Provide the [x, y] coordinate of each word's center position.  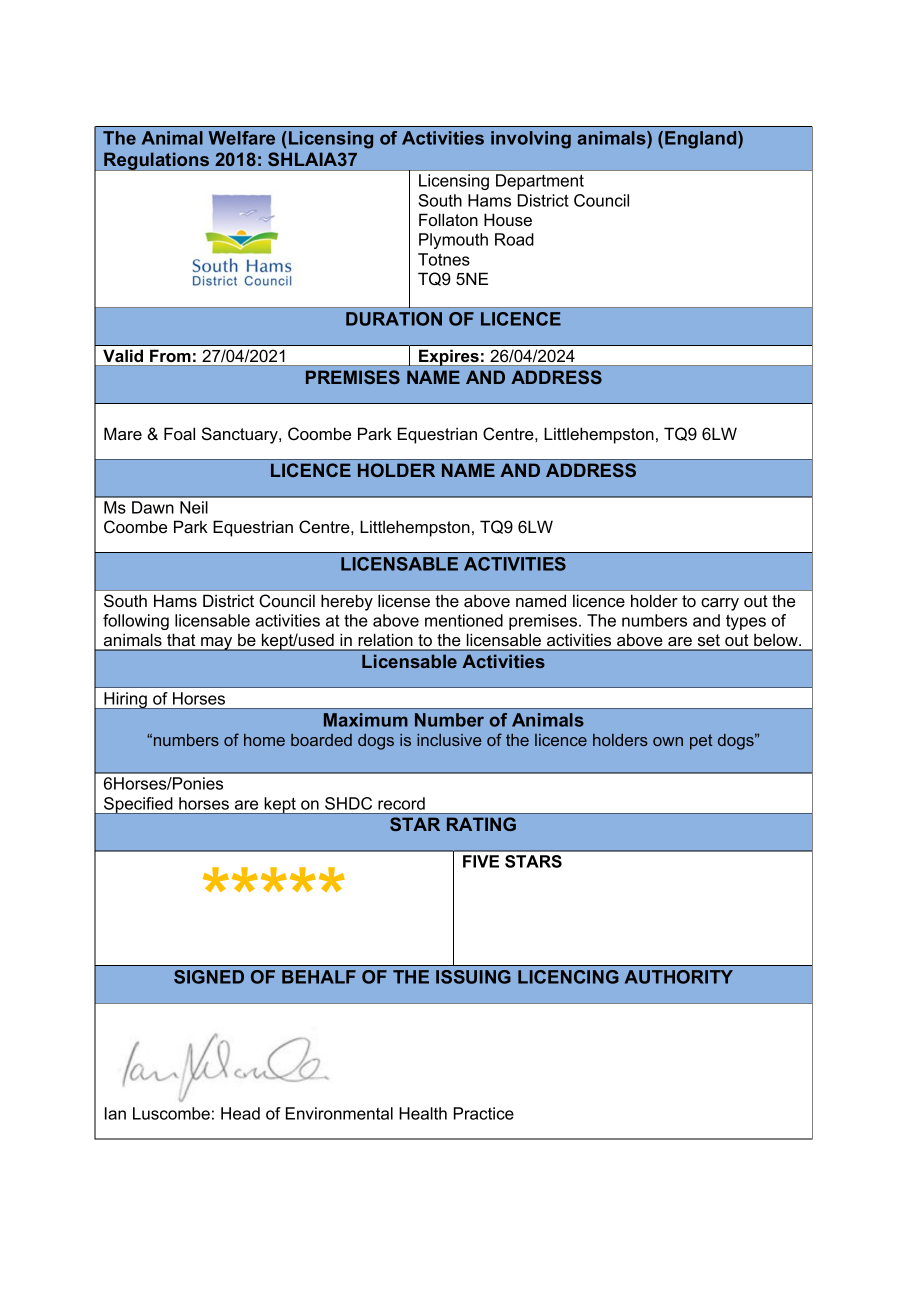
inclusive [449, 740]
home [264, 740]
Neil [194, 507]
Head [240, 1113]
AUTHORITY [679, 977]
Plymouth [453, 241]
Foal [179, 433]
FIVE [481, 861]
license [404, 600]
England [702, 140]
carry [720, 604]
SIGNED [209, 977]
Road [514, 239]
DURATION [394, 319]
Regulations [156, 161]
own [668, 741]
